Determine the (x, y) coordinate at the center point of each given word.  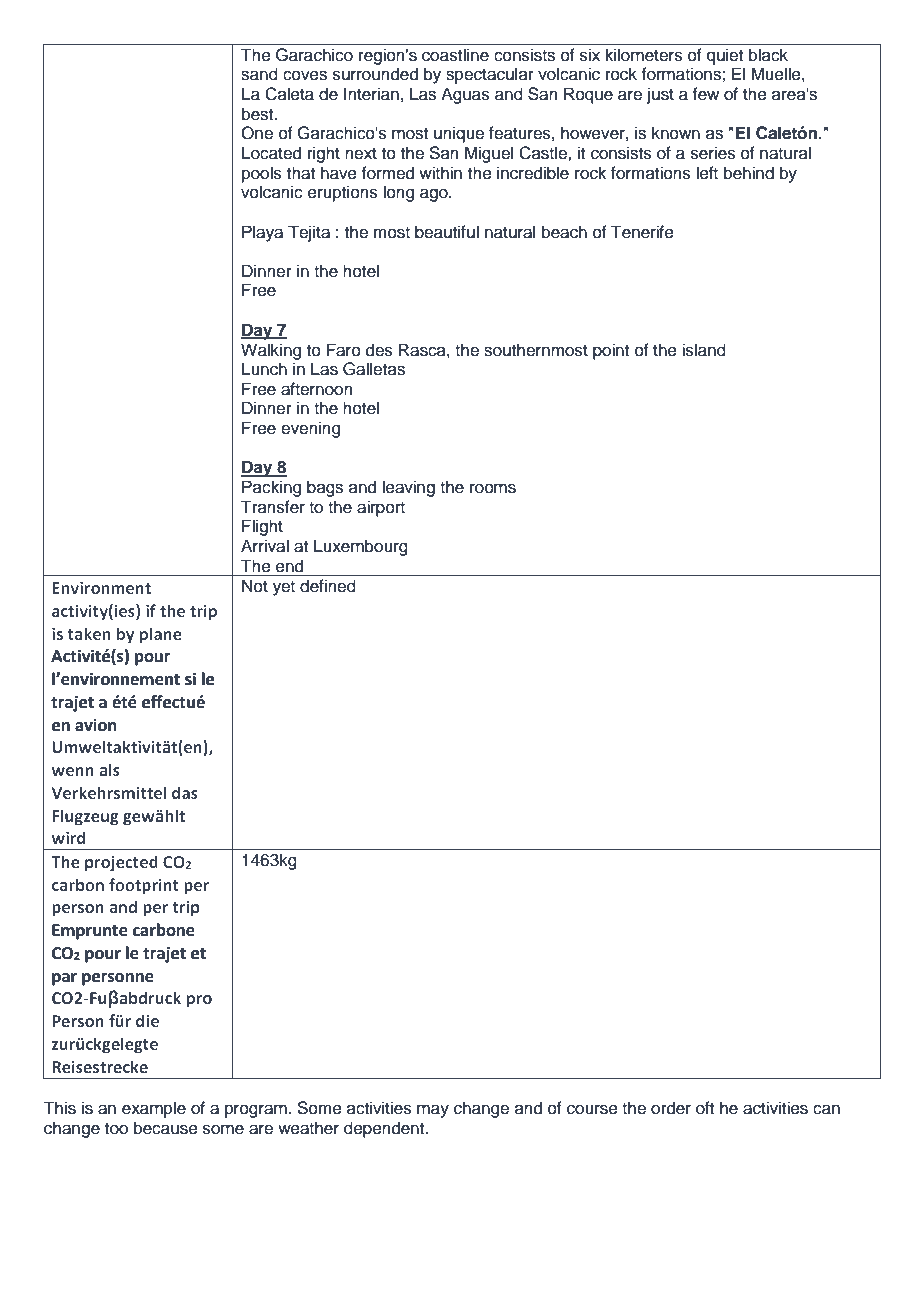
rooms (493, 488)
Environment (101, 588)
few (705, 94)
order (671, 1108)
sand (259, 74)
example (154, 1109)
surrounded (375, 74)
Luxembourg (361, 547)
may (433, 1111)
